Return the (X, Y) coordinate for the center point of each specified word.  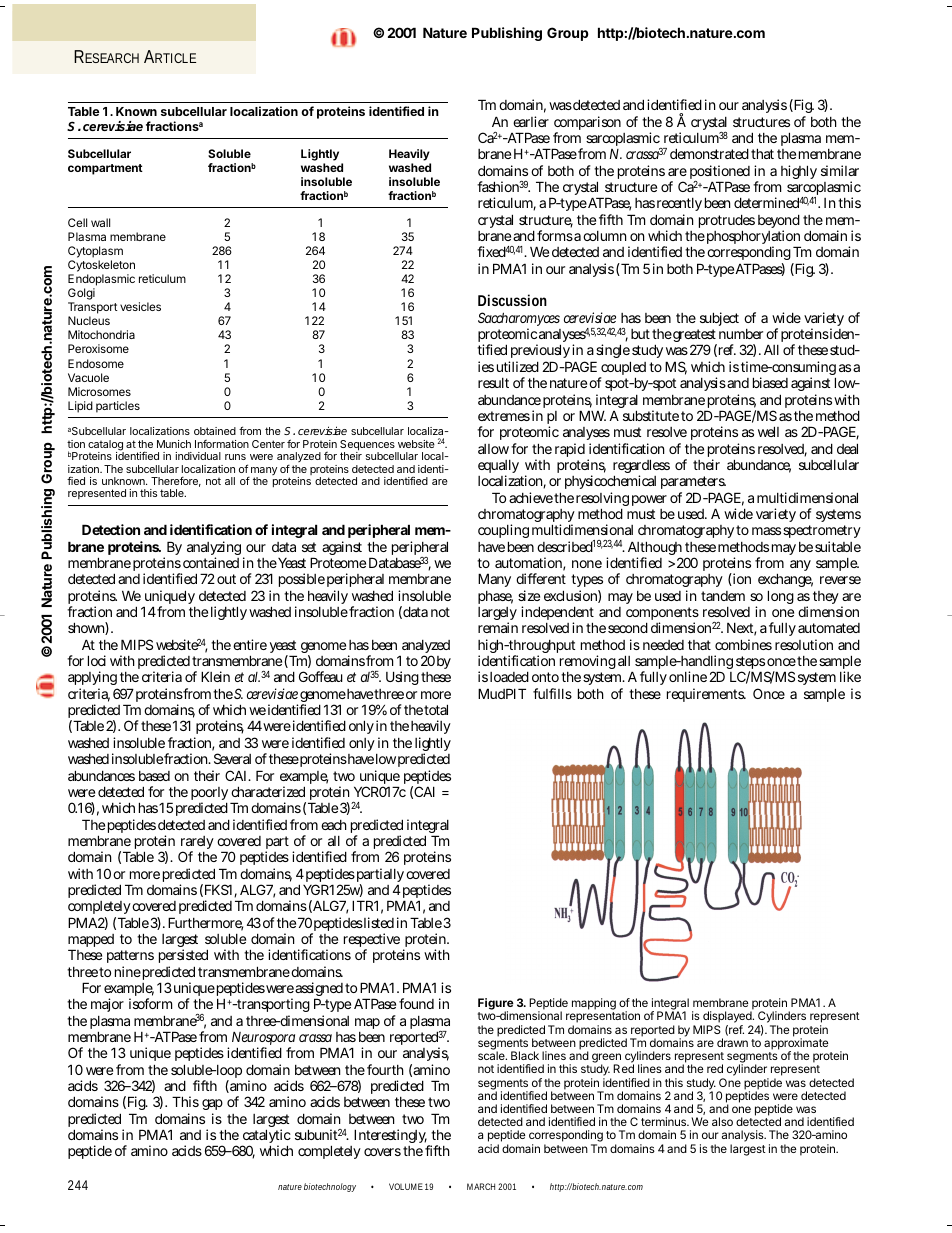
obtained (215, 431)
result (493, 383)
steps (750, 664)
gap (212, 1106)
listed (379, 922)
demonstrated (709, 153)
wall (100, 222)
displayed (727, 1018)
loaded (509, 676)
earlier (531, 121)
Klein (215, 676)
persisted (183, 958)
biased (770, 382)
